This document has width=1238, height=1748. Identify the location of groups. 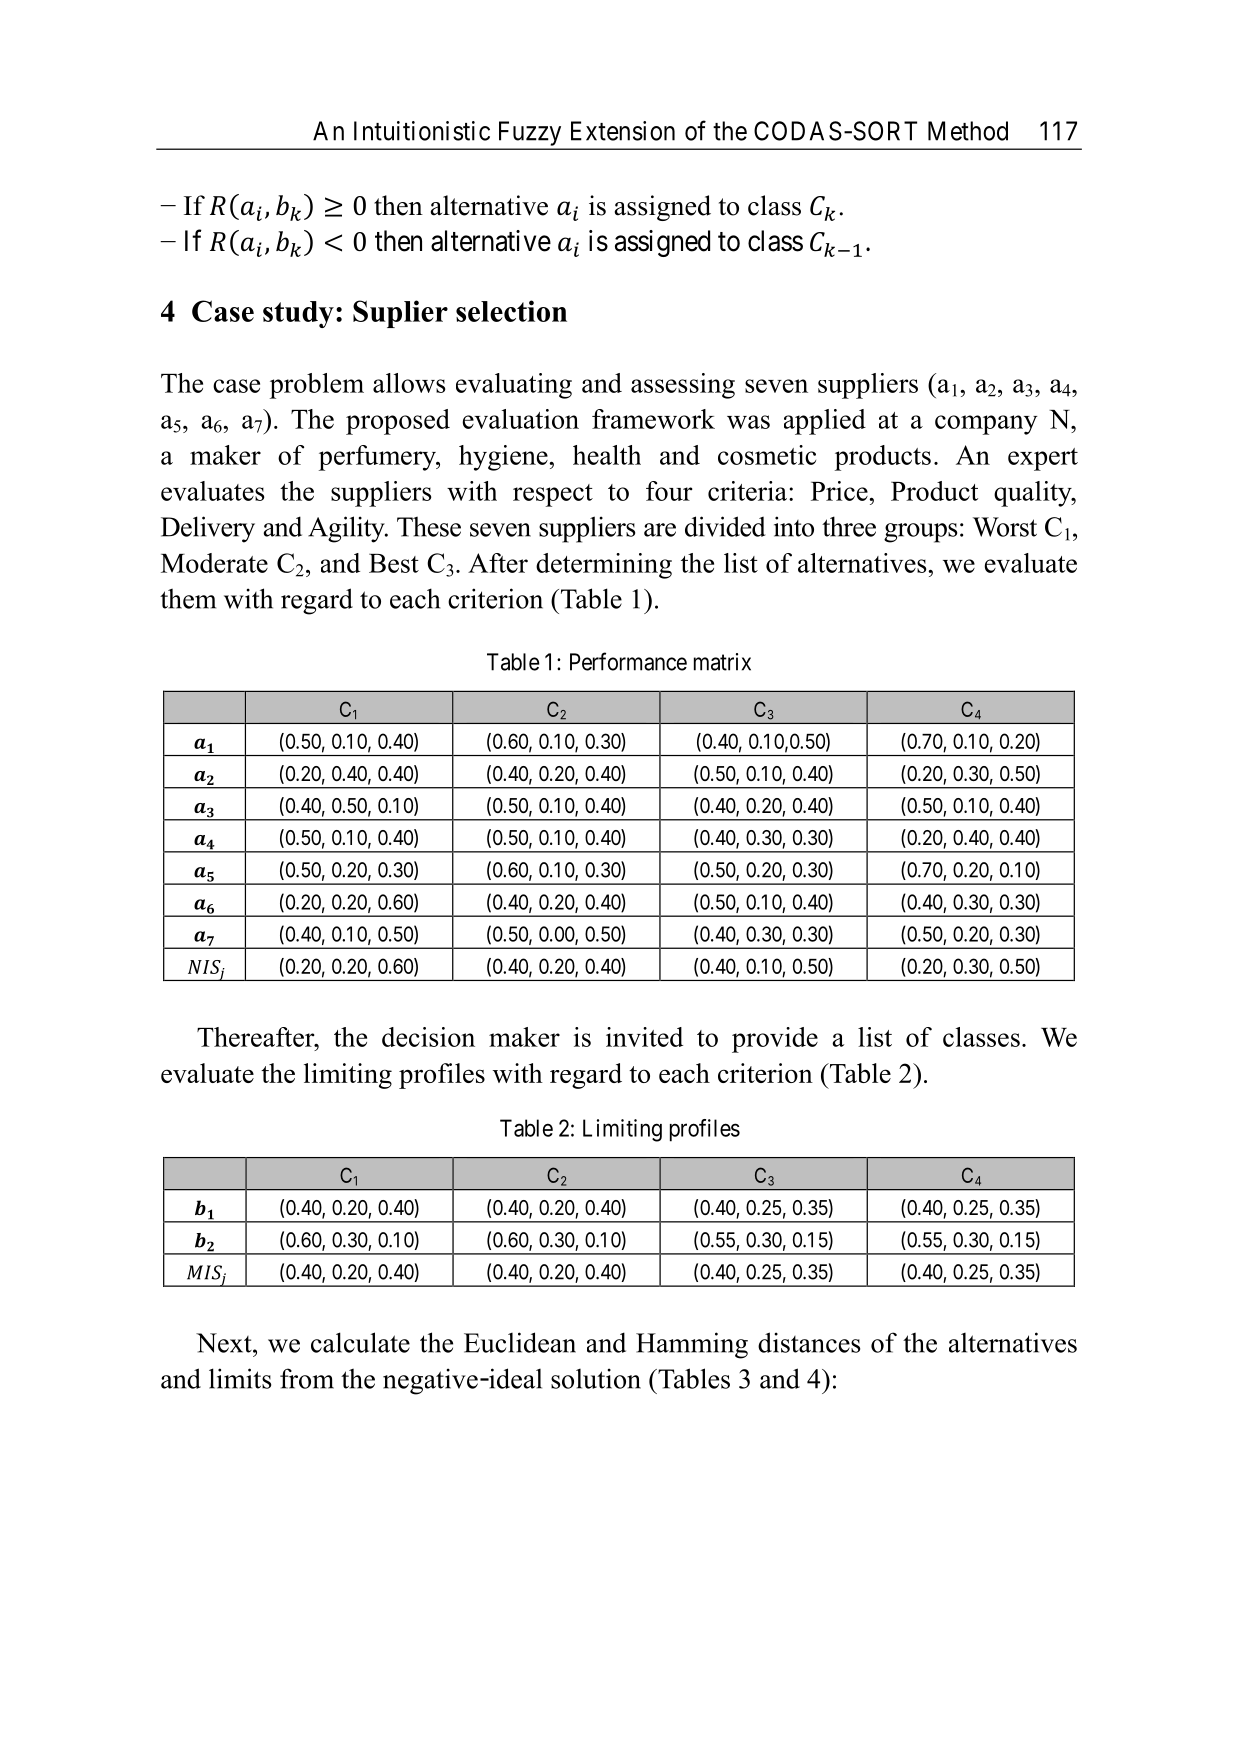
(920, 533).
